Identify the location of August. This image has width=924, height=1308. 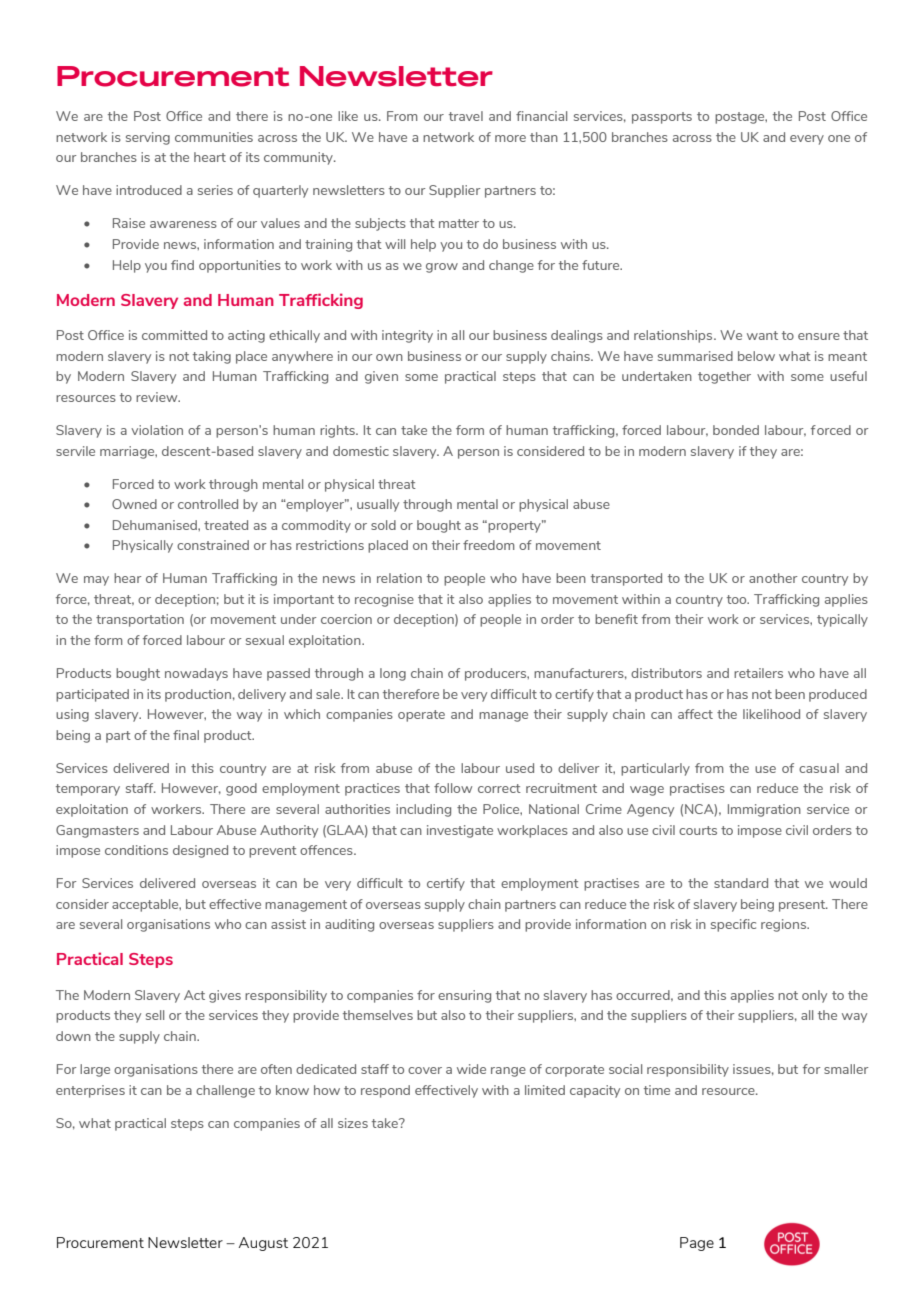
(263, 1244).
